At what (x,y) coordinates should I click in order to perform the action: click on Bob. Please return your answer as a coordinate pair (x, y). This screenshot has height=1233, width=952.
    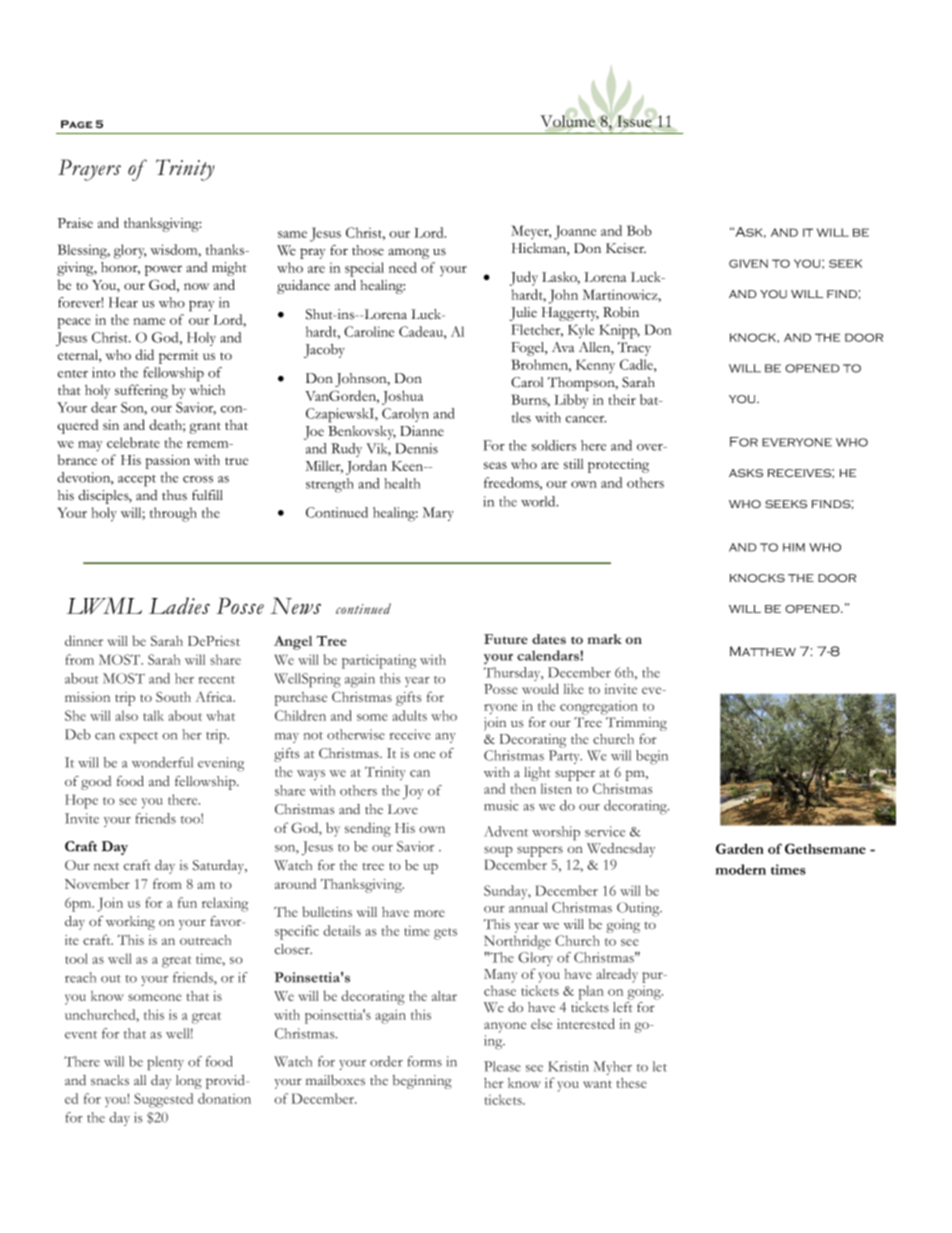
    Looking at the image, I should click on (639, 230).
